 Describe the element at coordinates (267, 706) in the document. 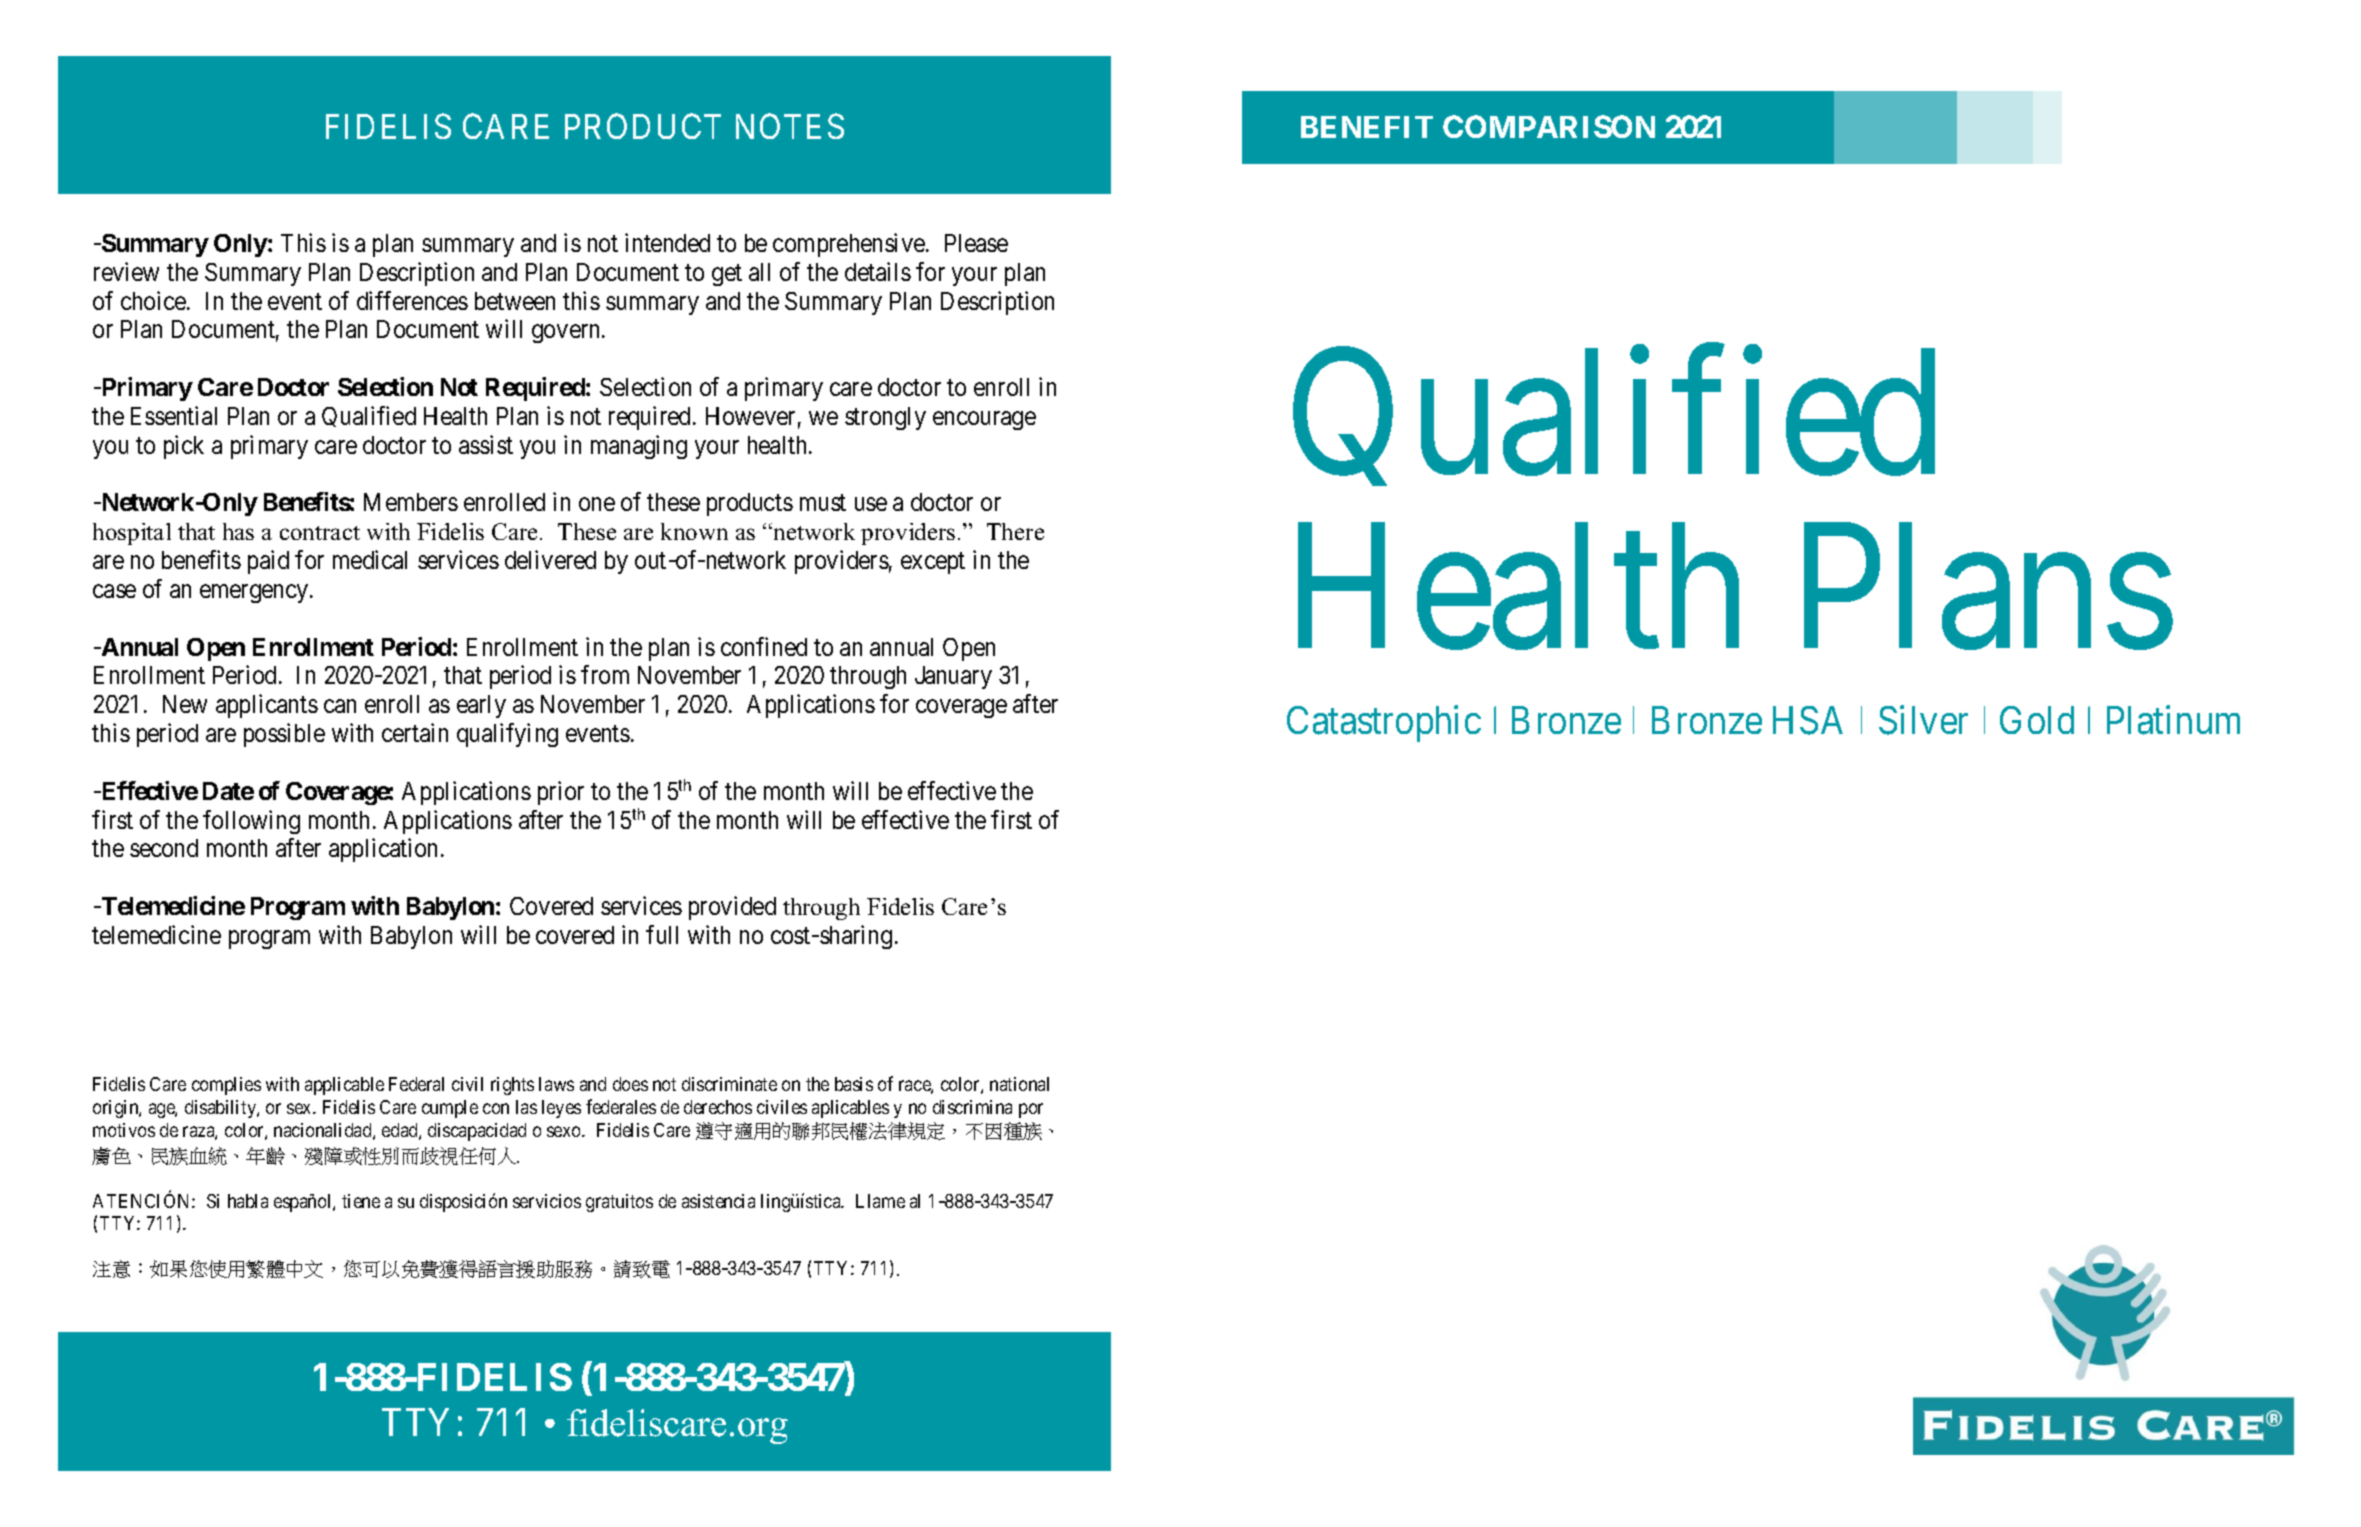

I see `applicants` at that location.
